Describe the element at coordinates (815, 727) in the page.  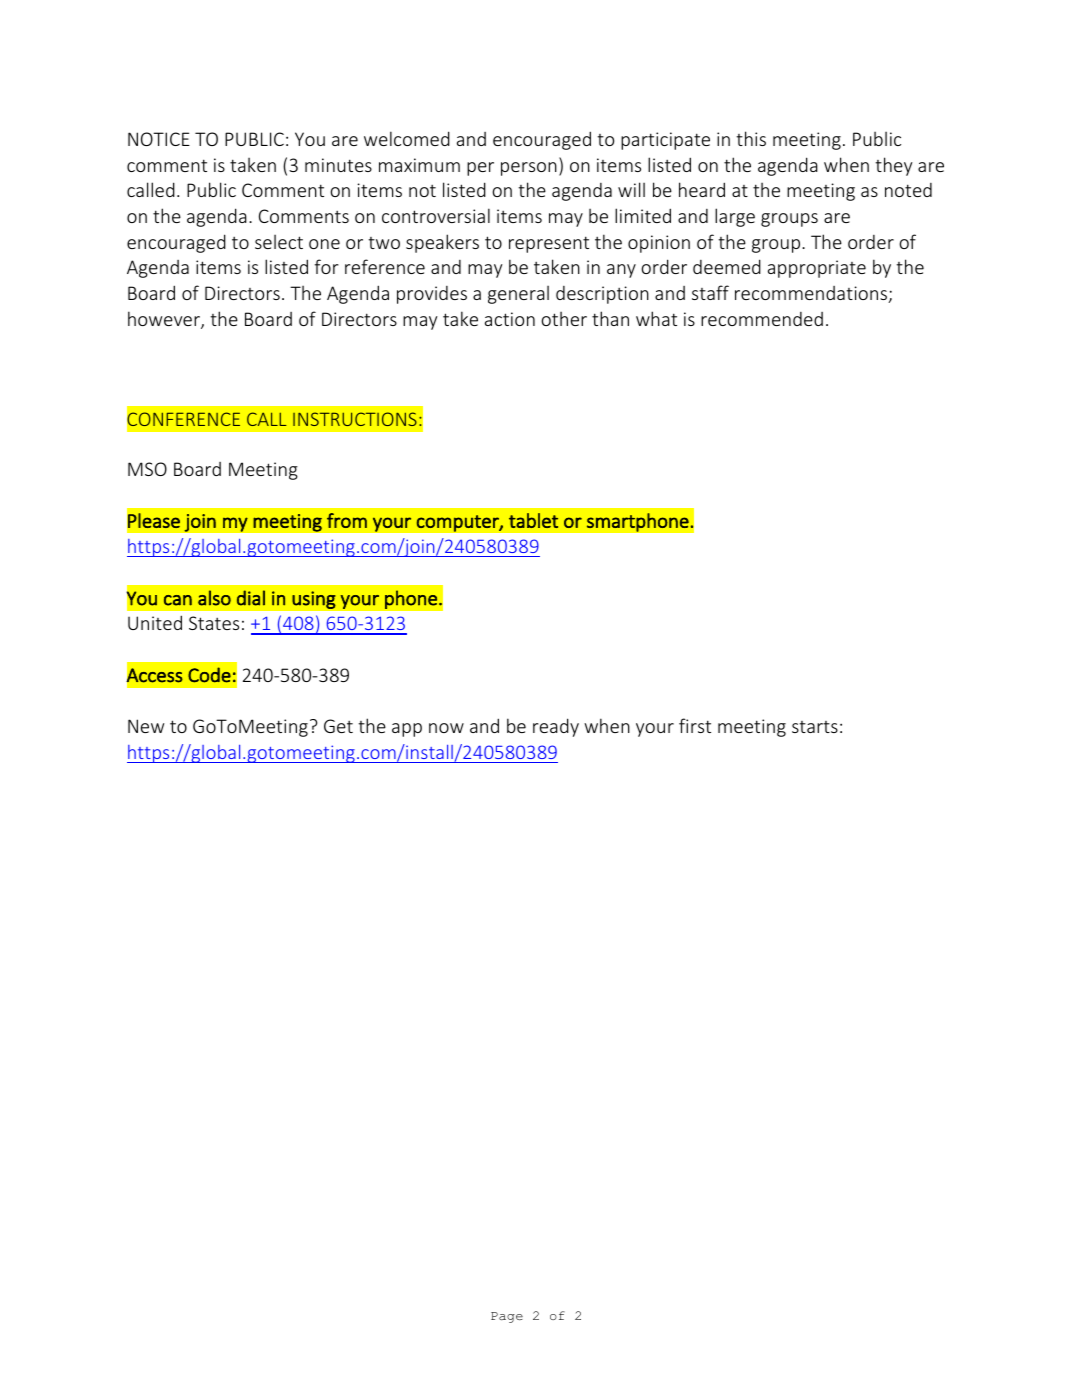
I see `starts` at that location.
